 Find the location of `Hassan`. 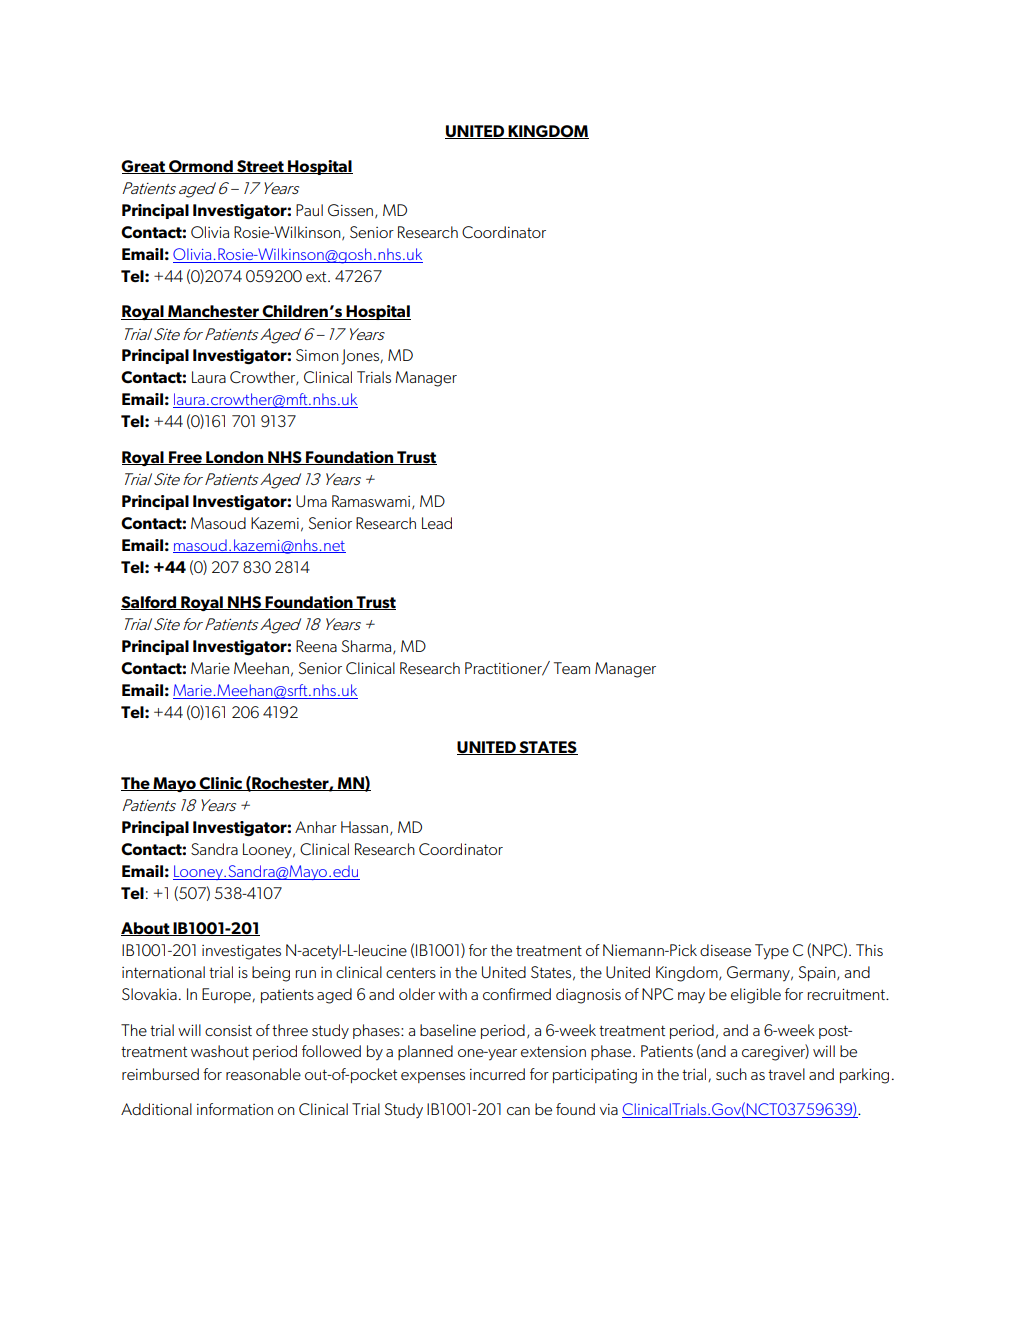

Hassan is located at coordinates (364, 827).
